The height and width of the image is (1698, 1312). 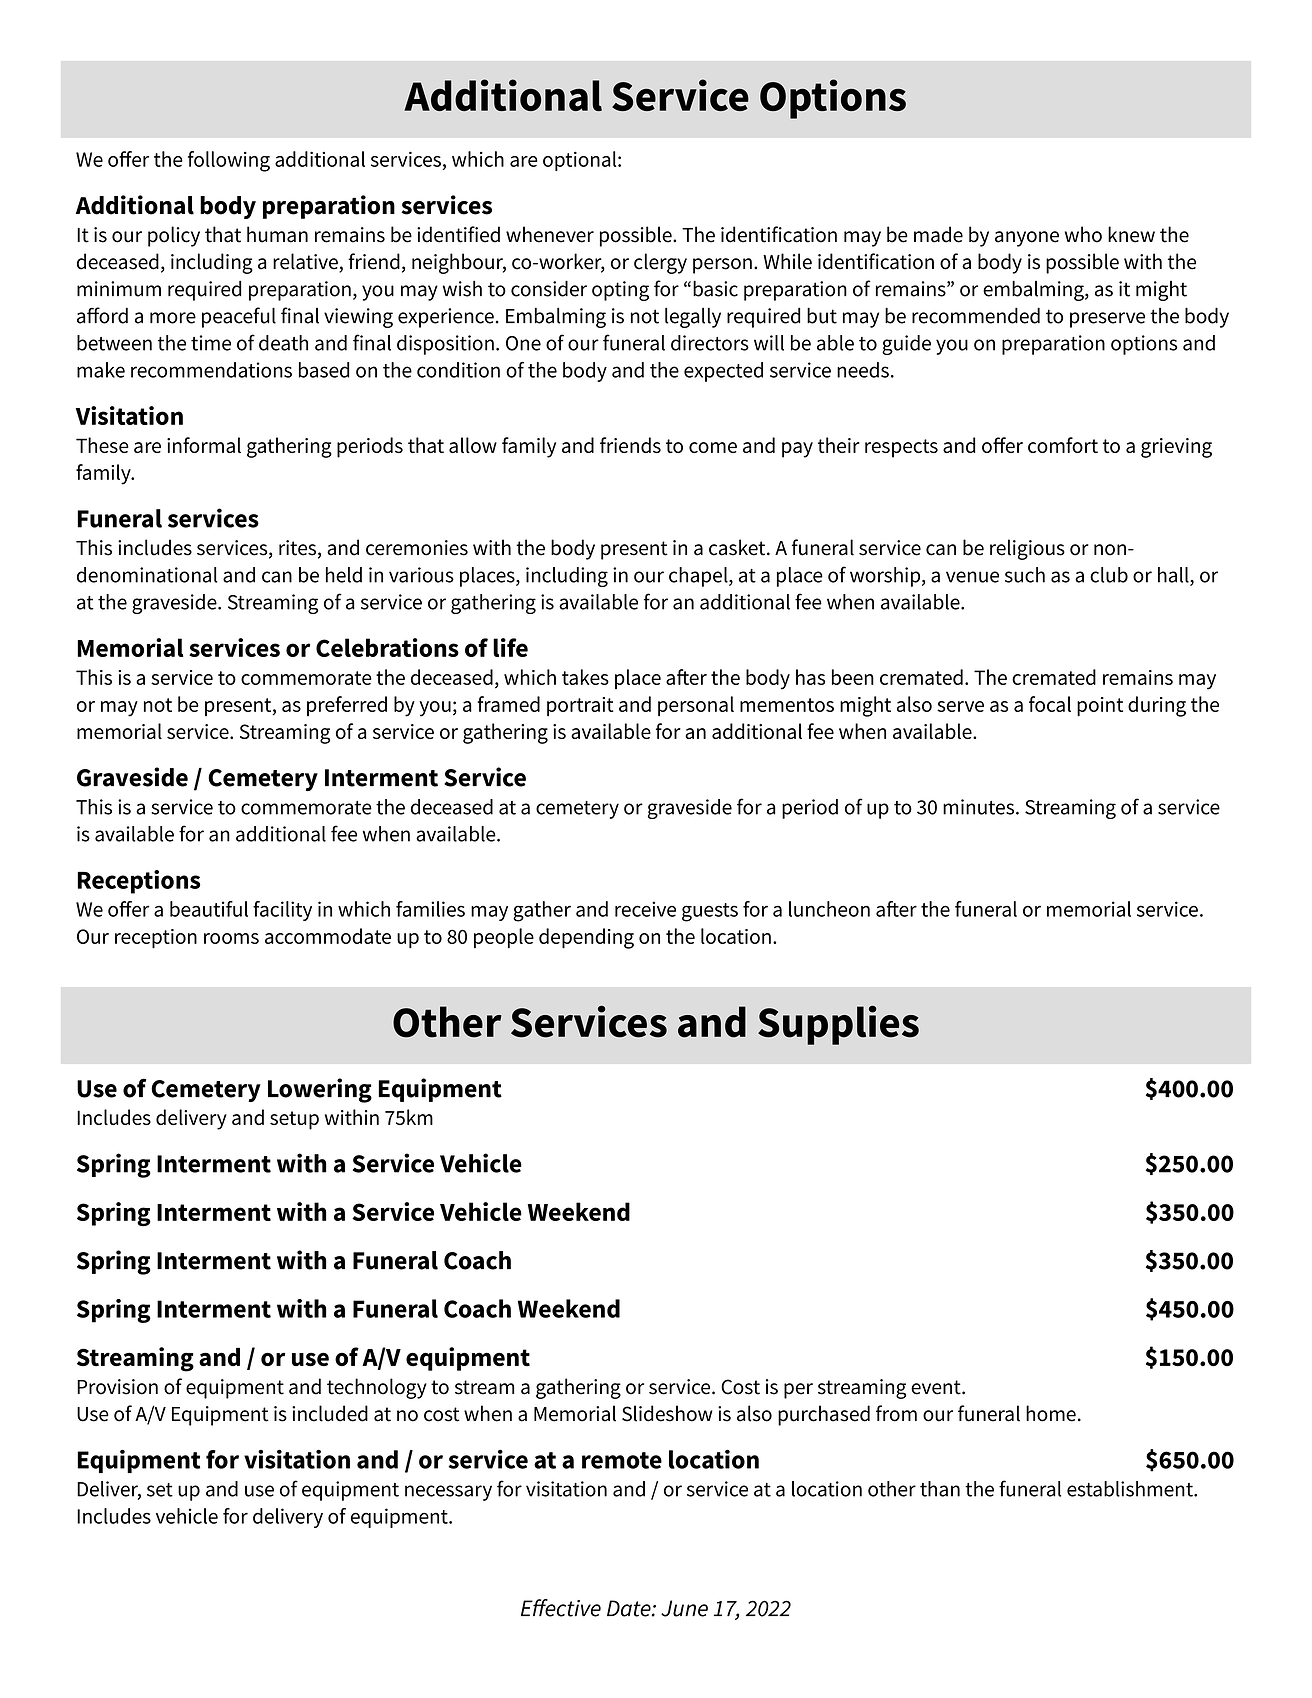 What do you see at coordinates (448, 1493) in the image?
I see `necessary` at bounding box center [448, 1493].
